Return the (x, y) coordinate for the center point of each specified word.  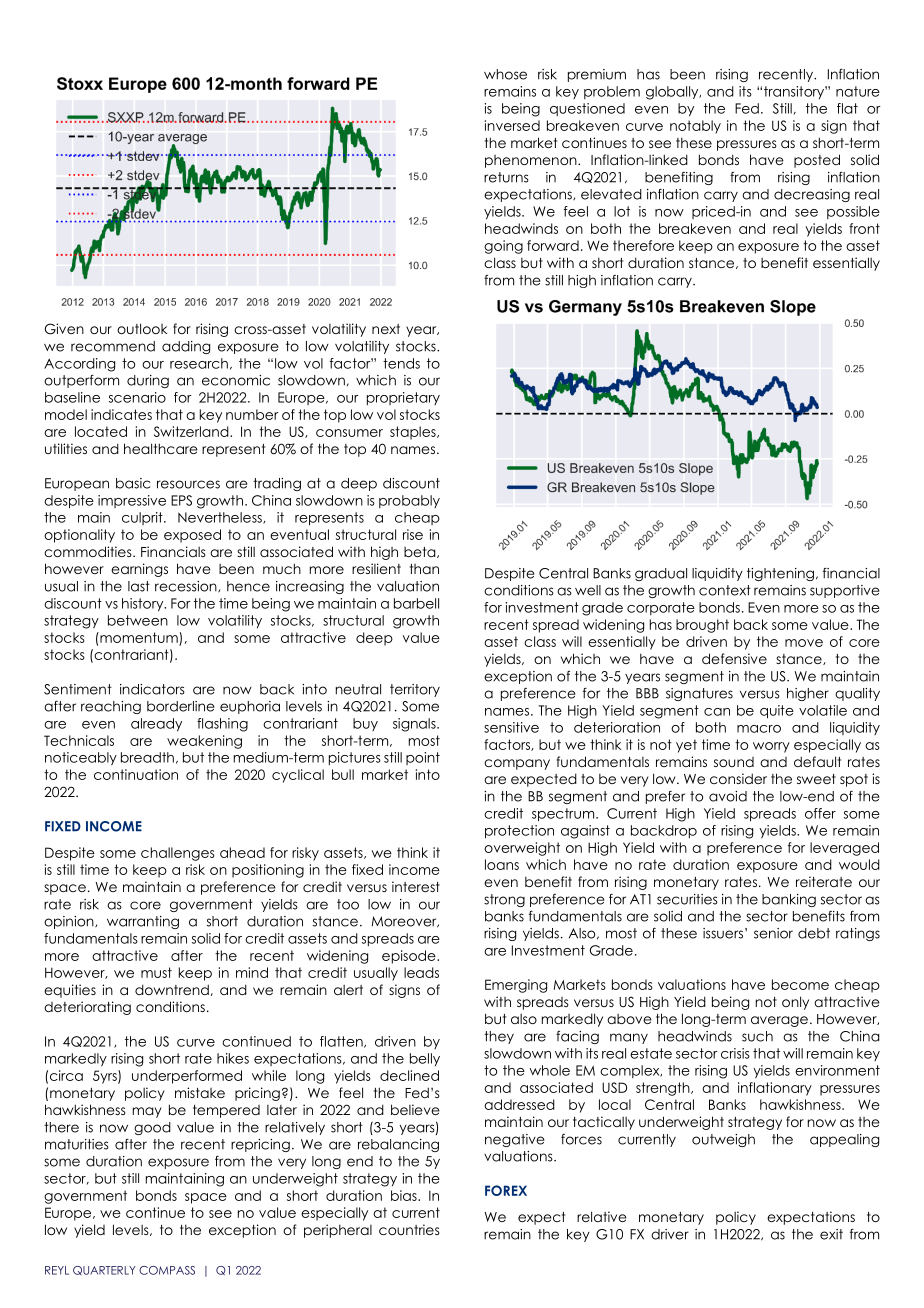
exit (831, 1234)
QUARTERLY (104, 1270)
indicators (152, 689)
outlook (142, 328)
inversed (512, 125)
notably (695, 127)
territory (415, 690)
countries (409, 1229)
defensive (734, 658)
